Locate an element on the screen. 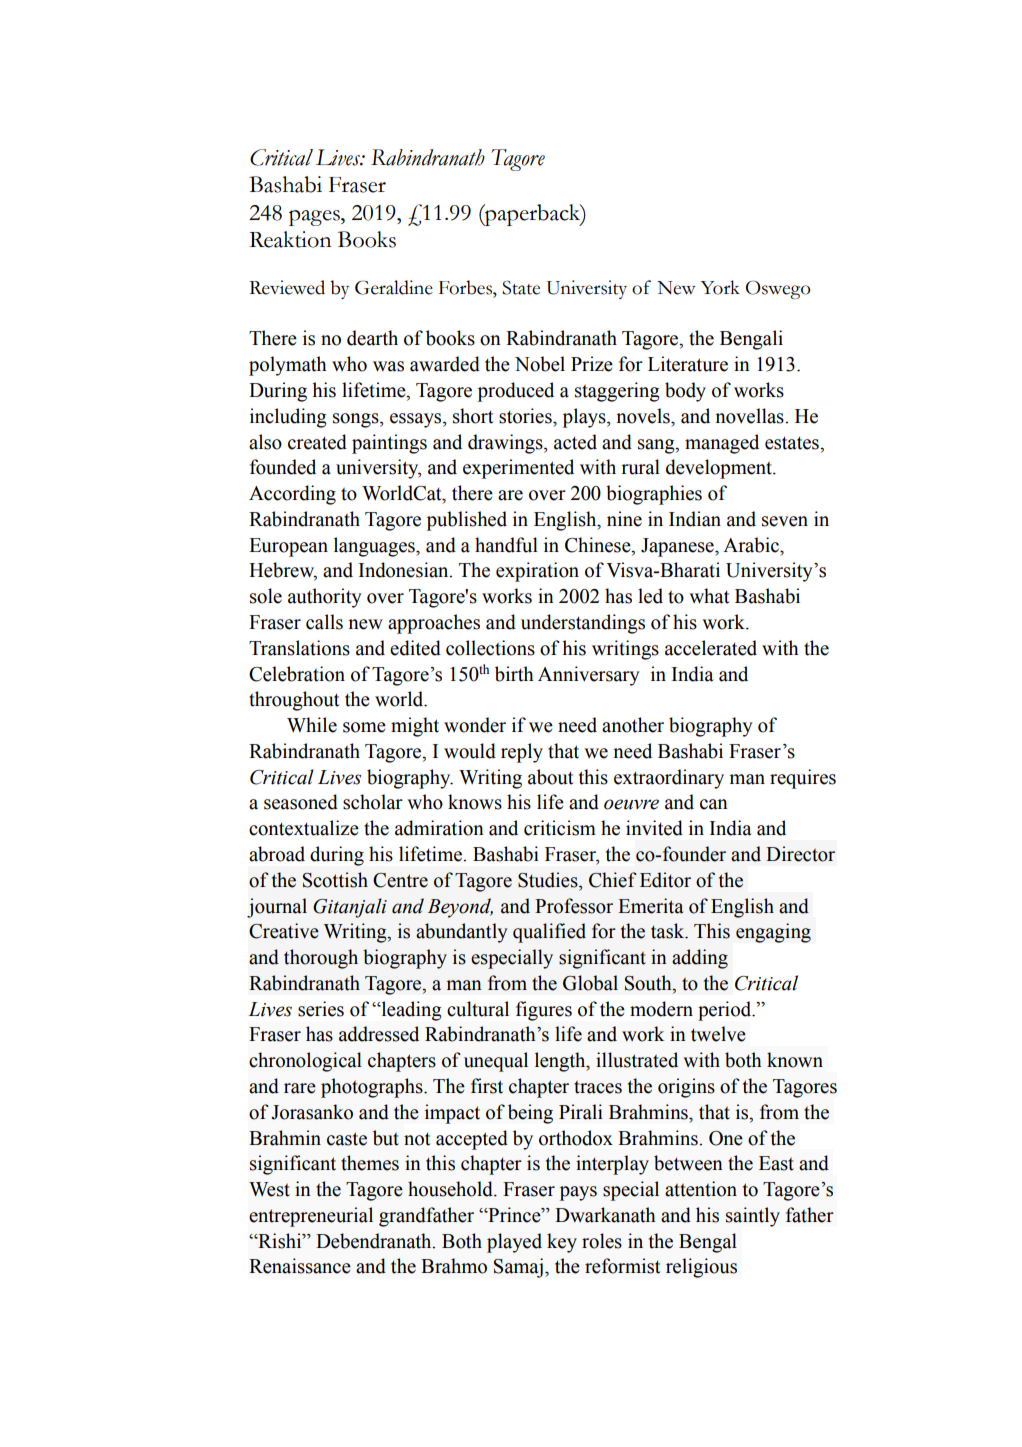 Image resolution: width=1022 pixels, height=1447 pixels. reply is located at coordinates (522, 753).
